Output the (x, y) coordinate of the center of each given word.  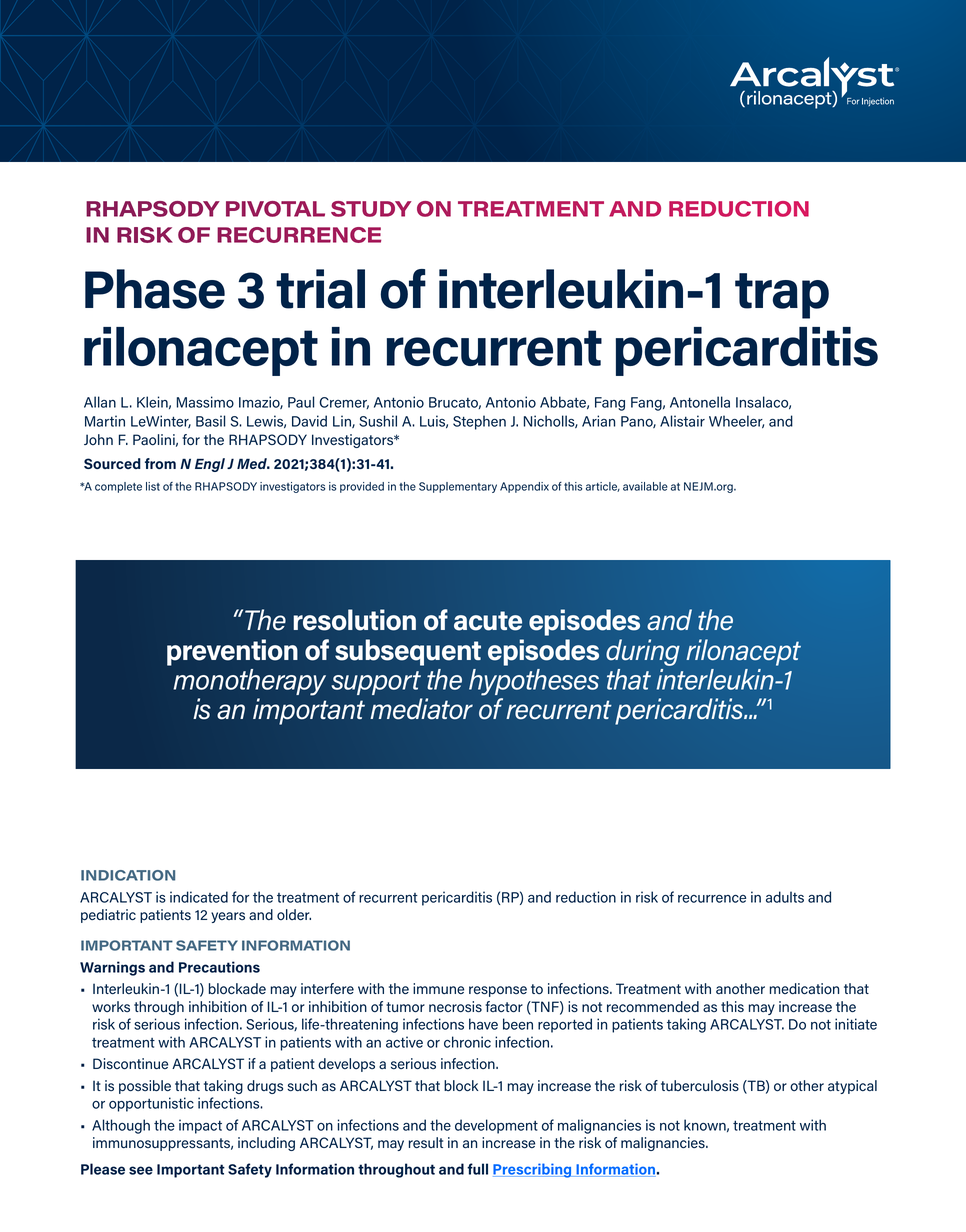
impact (200, 1126)
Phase (155, 289)
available (645, 486)
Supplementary (458, 487)
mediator (421, 709)
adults (785, 897)
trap (782, 296)
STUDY (371, 209)
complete (118, 487)
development (496, 1126)
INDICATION (128, 875)
